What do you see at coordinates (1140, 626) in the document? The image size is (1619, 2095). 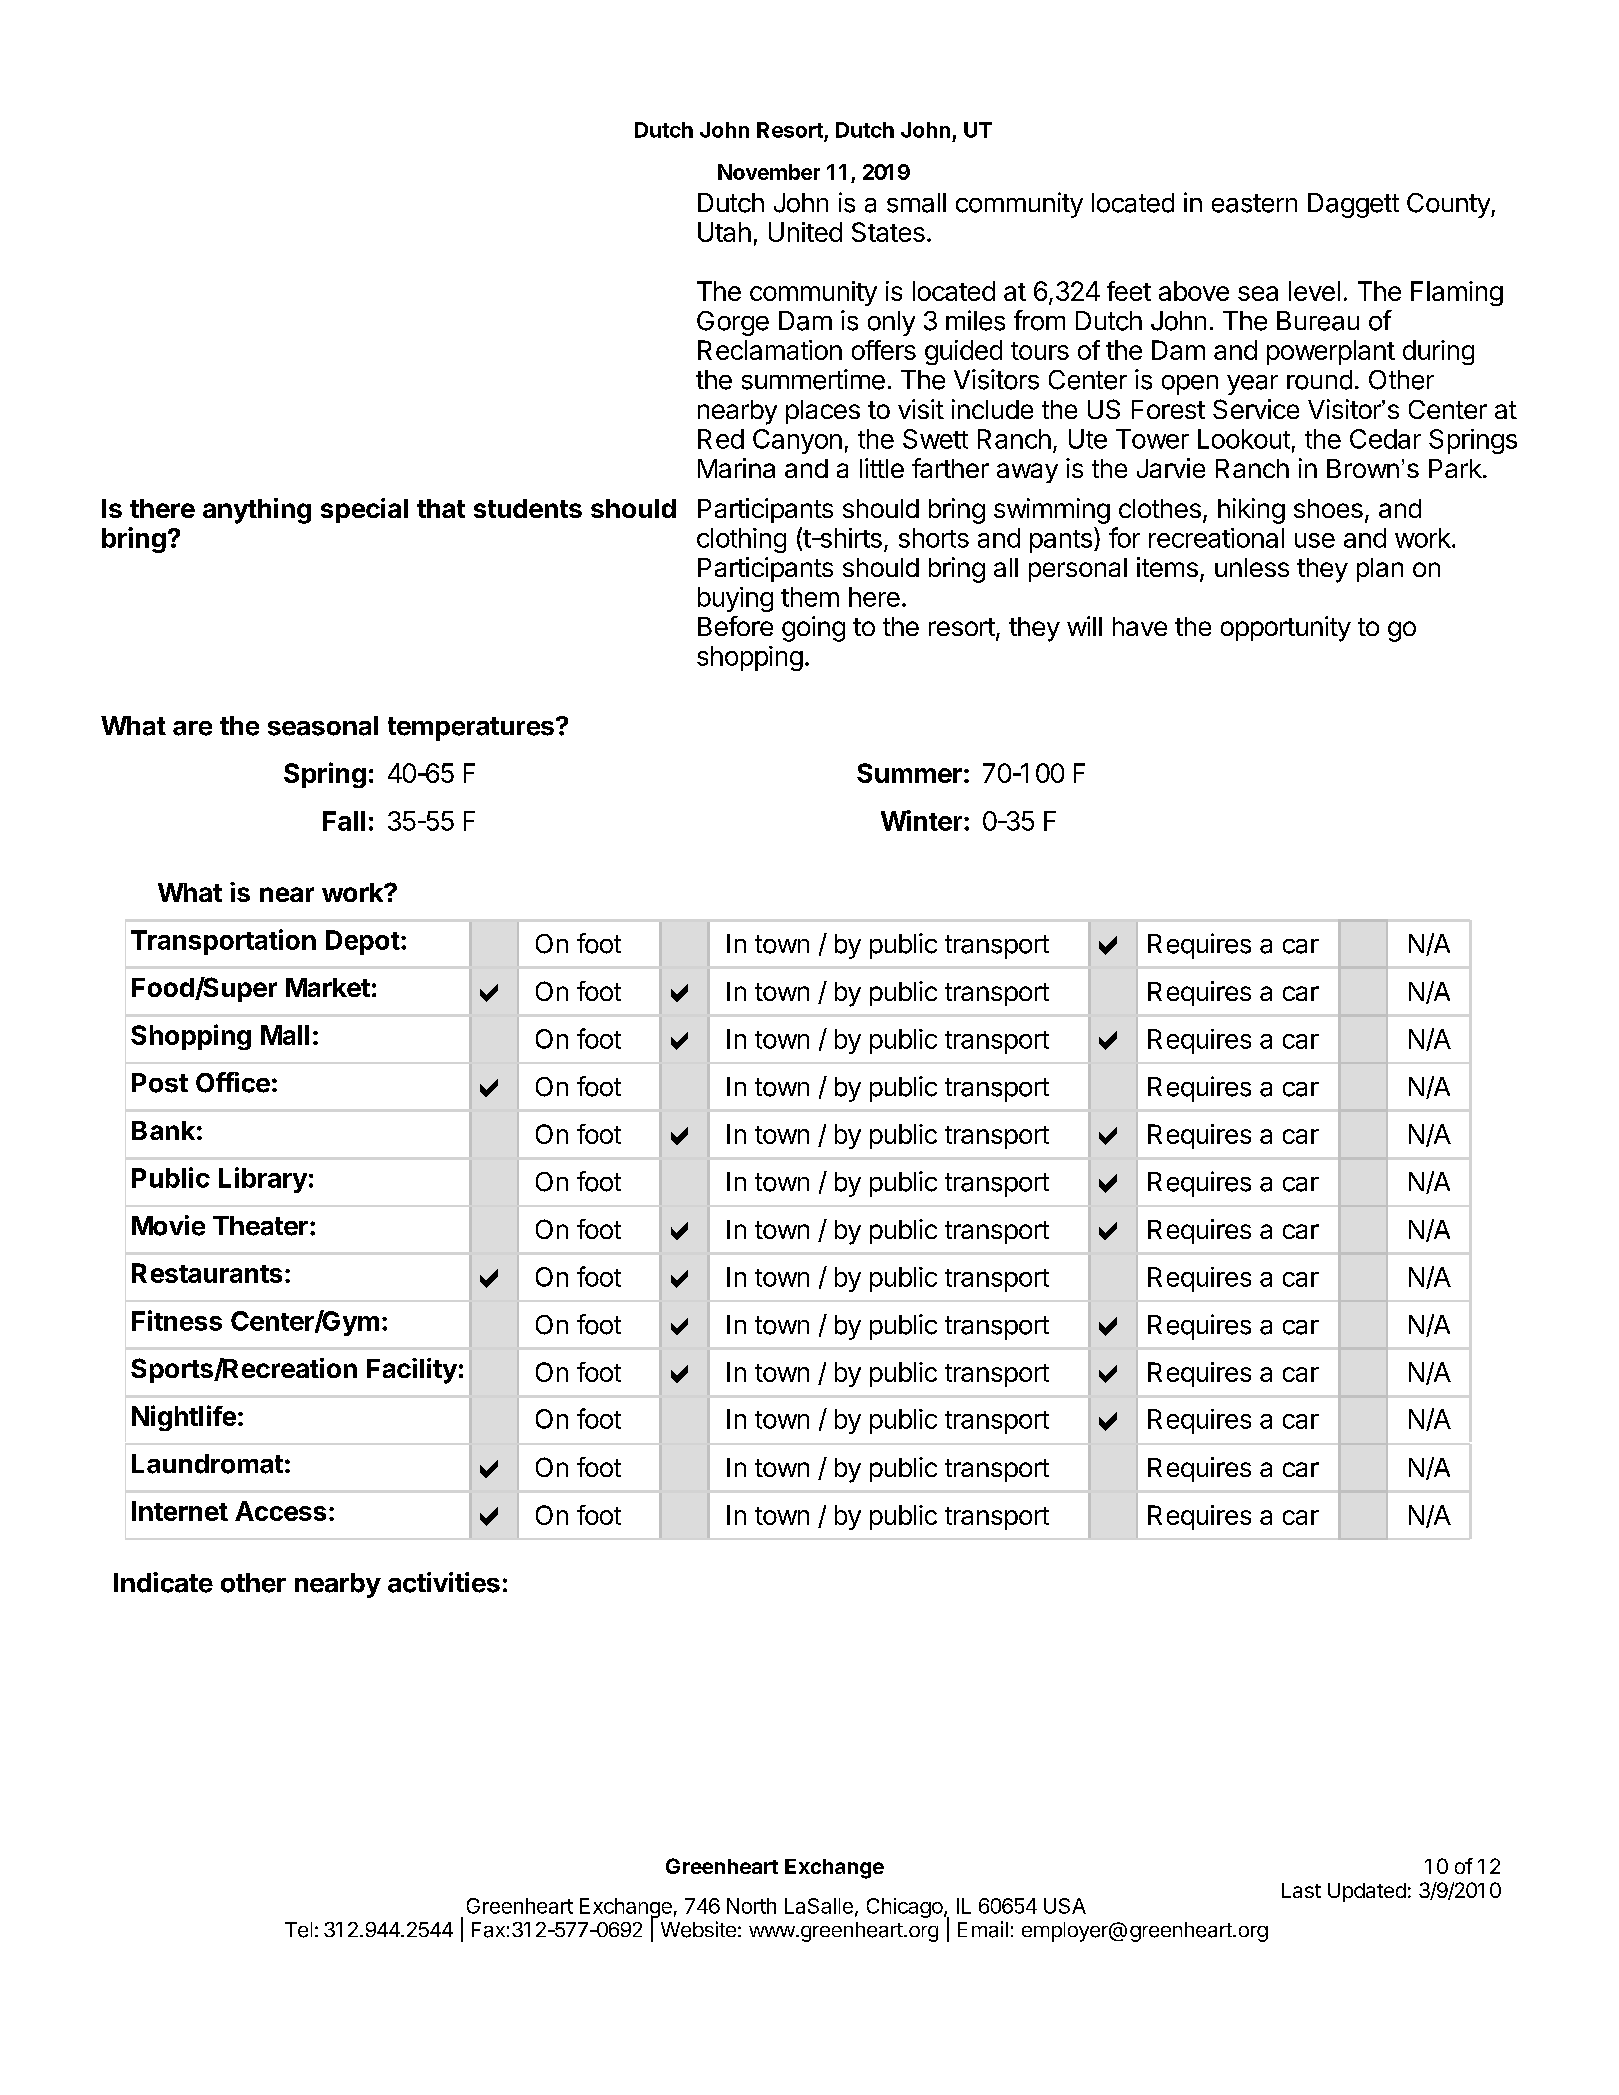 I see `have` at bounding box center [1140, 626].
